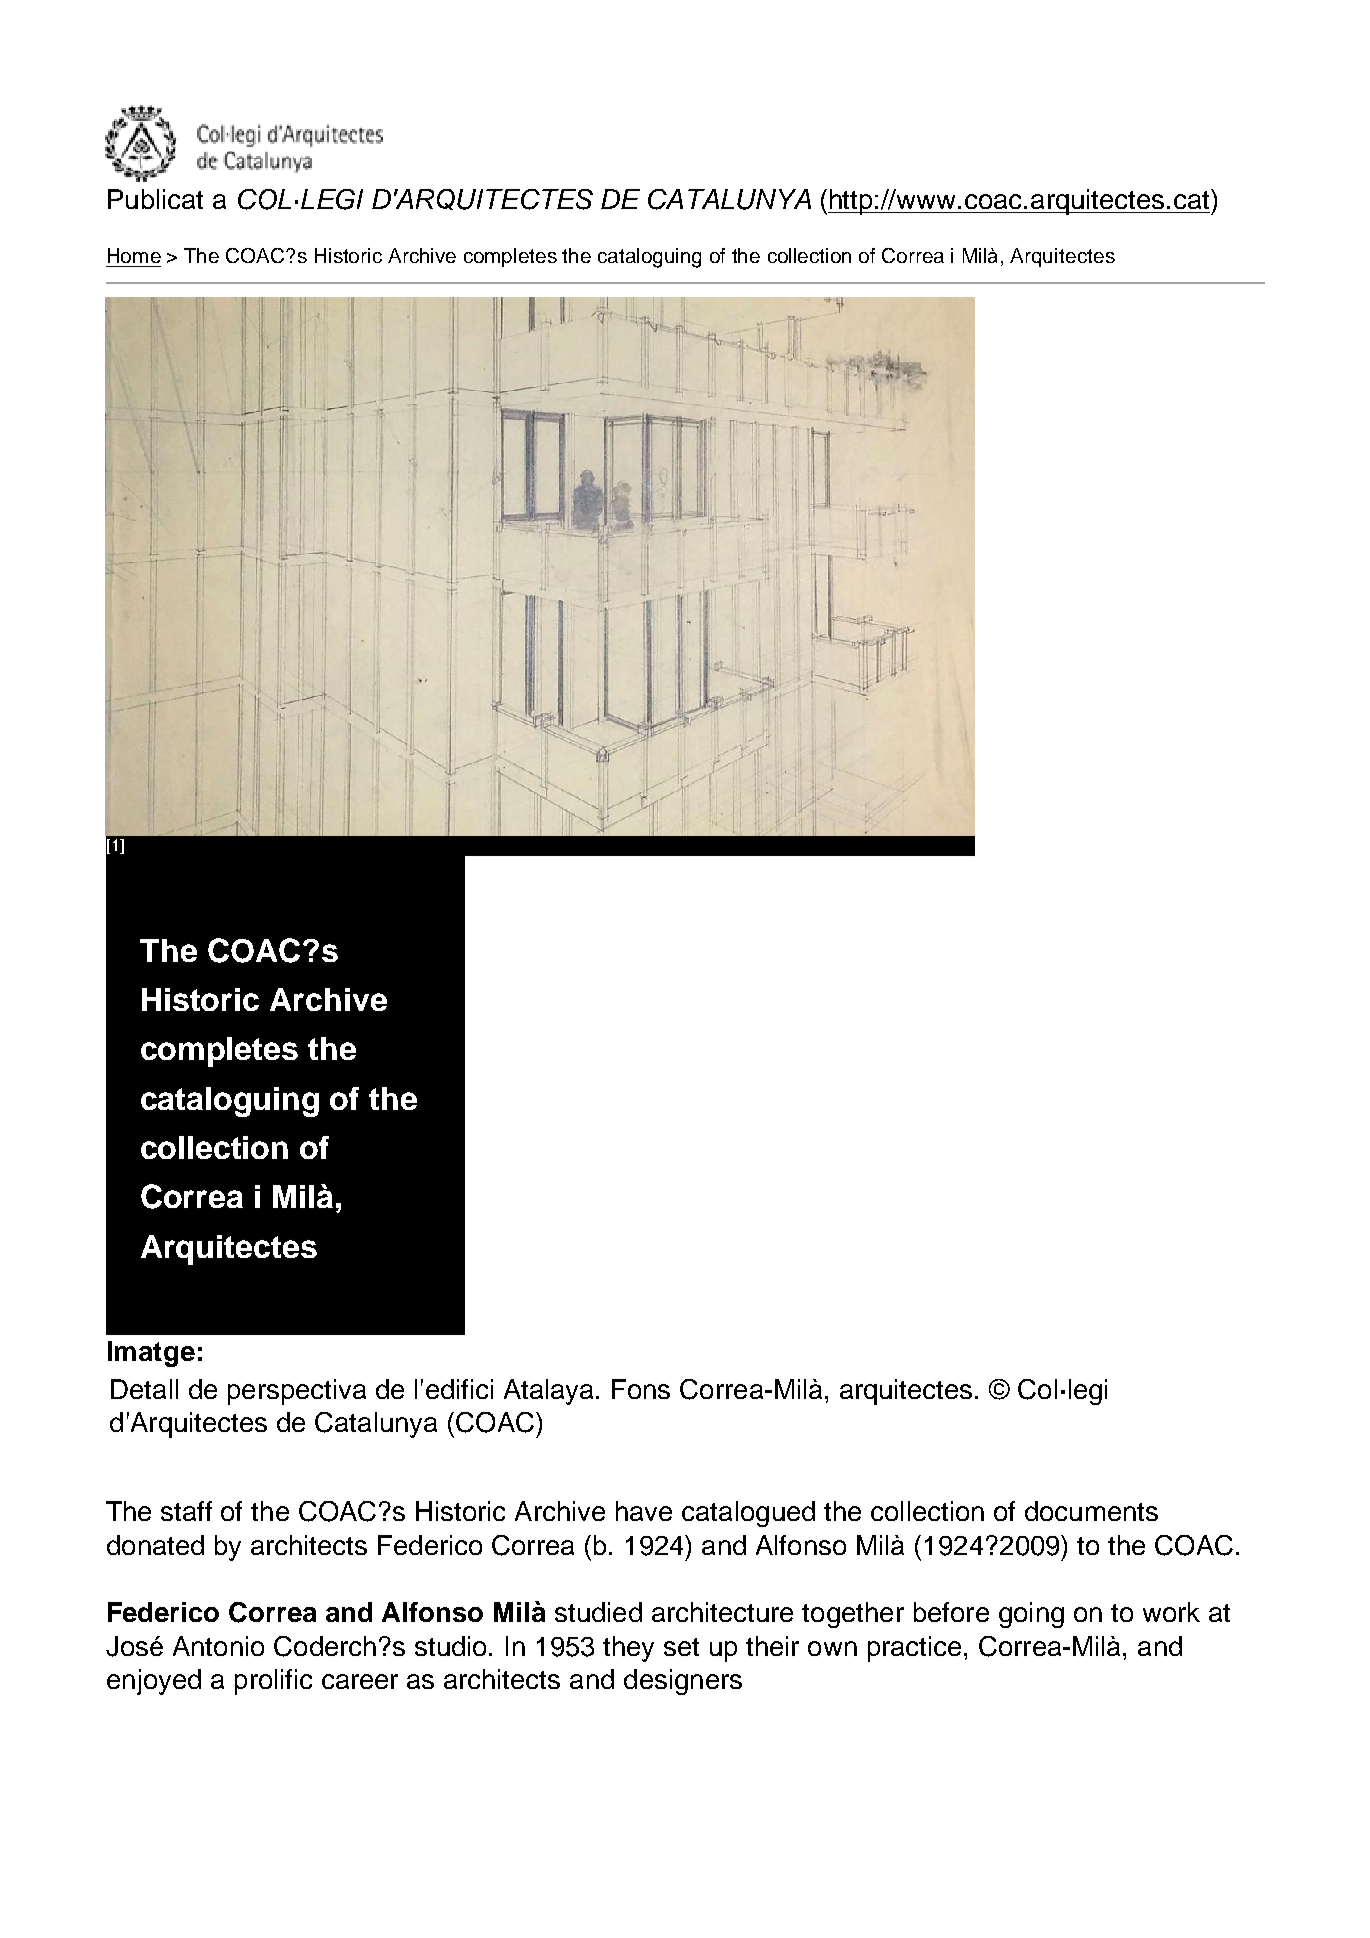 This page has width=1370, height=1938. I want to click on they, so click(628, 1649).
